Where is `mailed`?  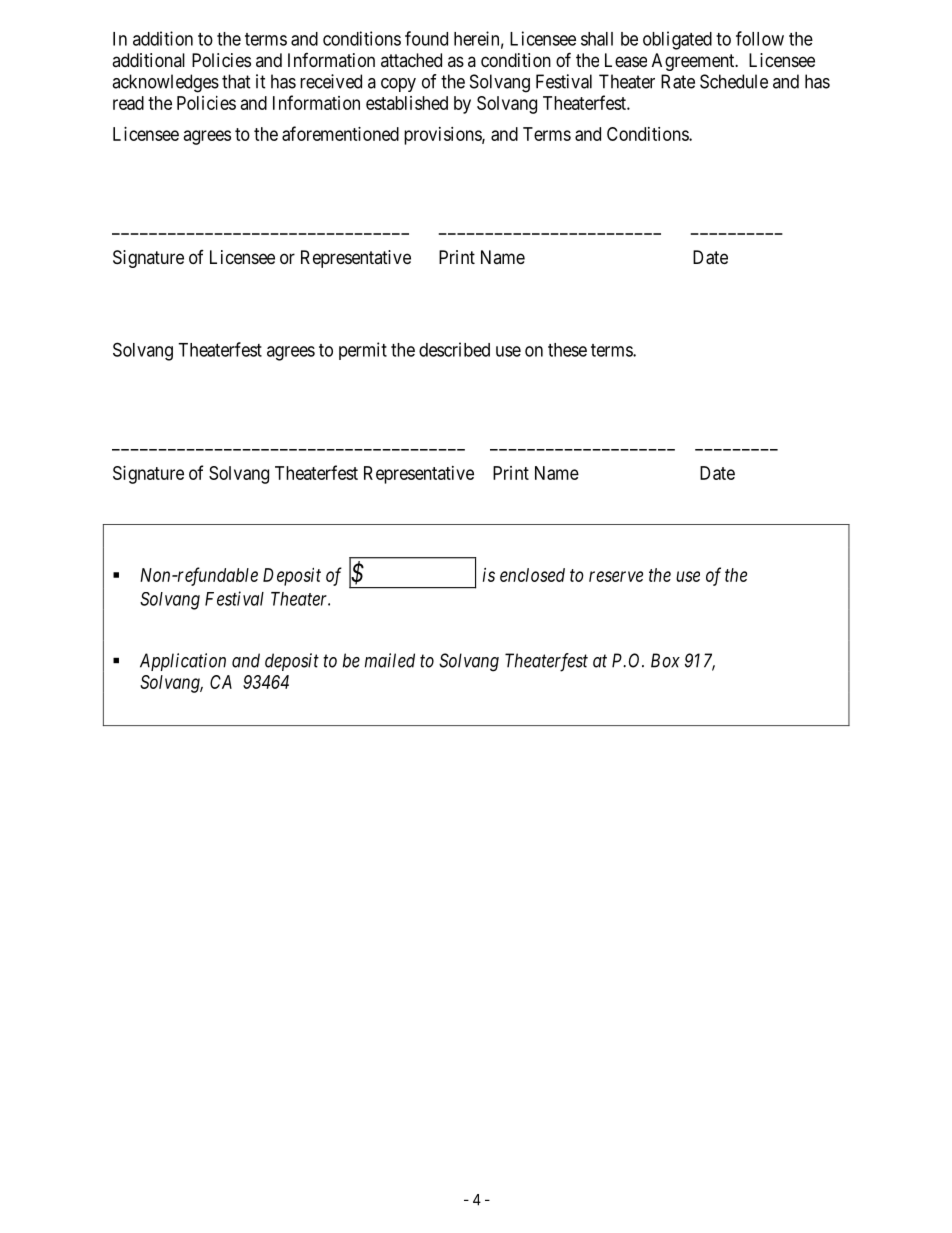
mailed is located at coordinates (390, 660).
